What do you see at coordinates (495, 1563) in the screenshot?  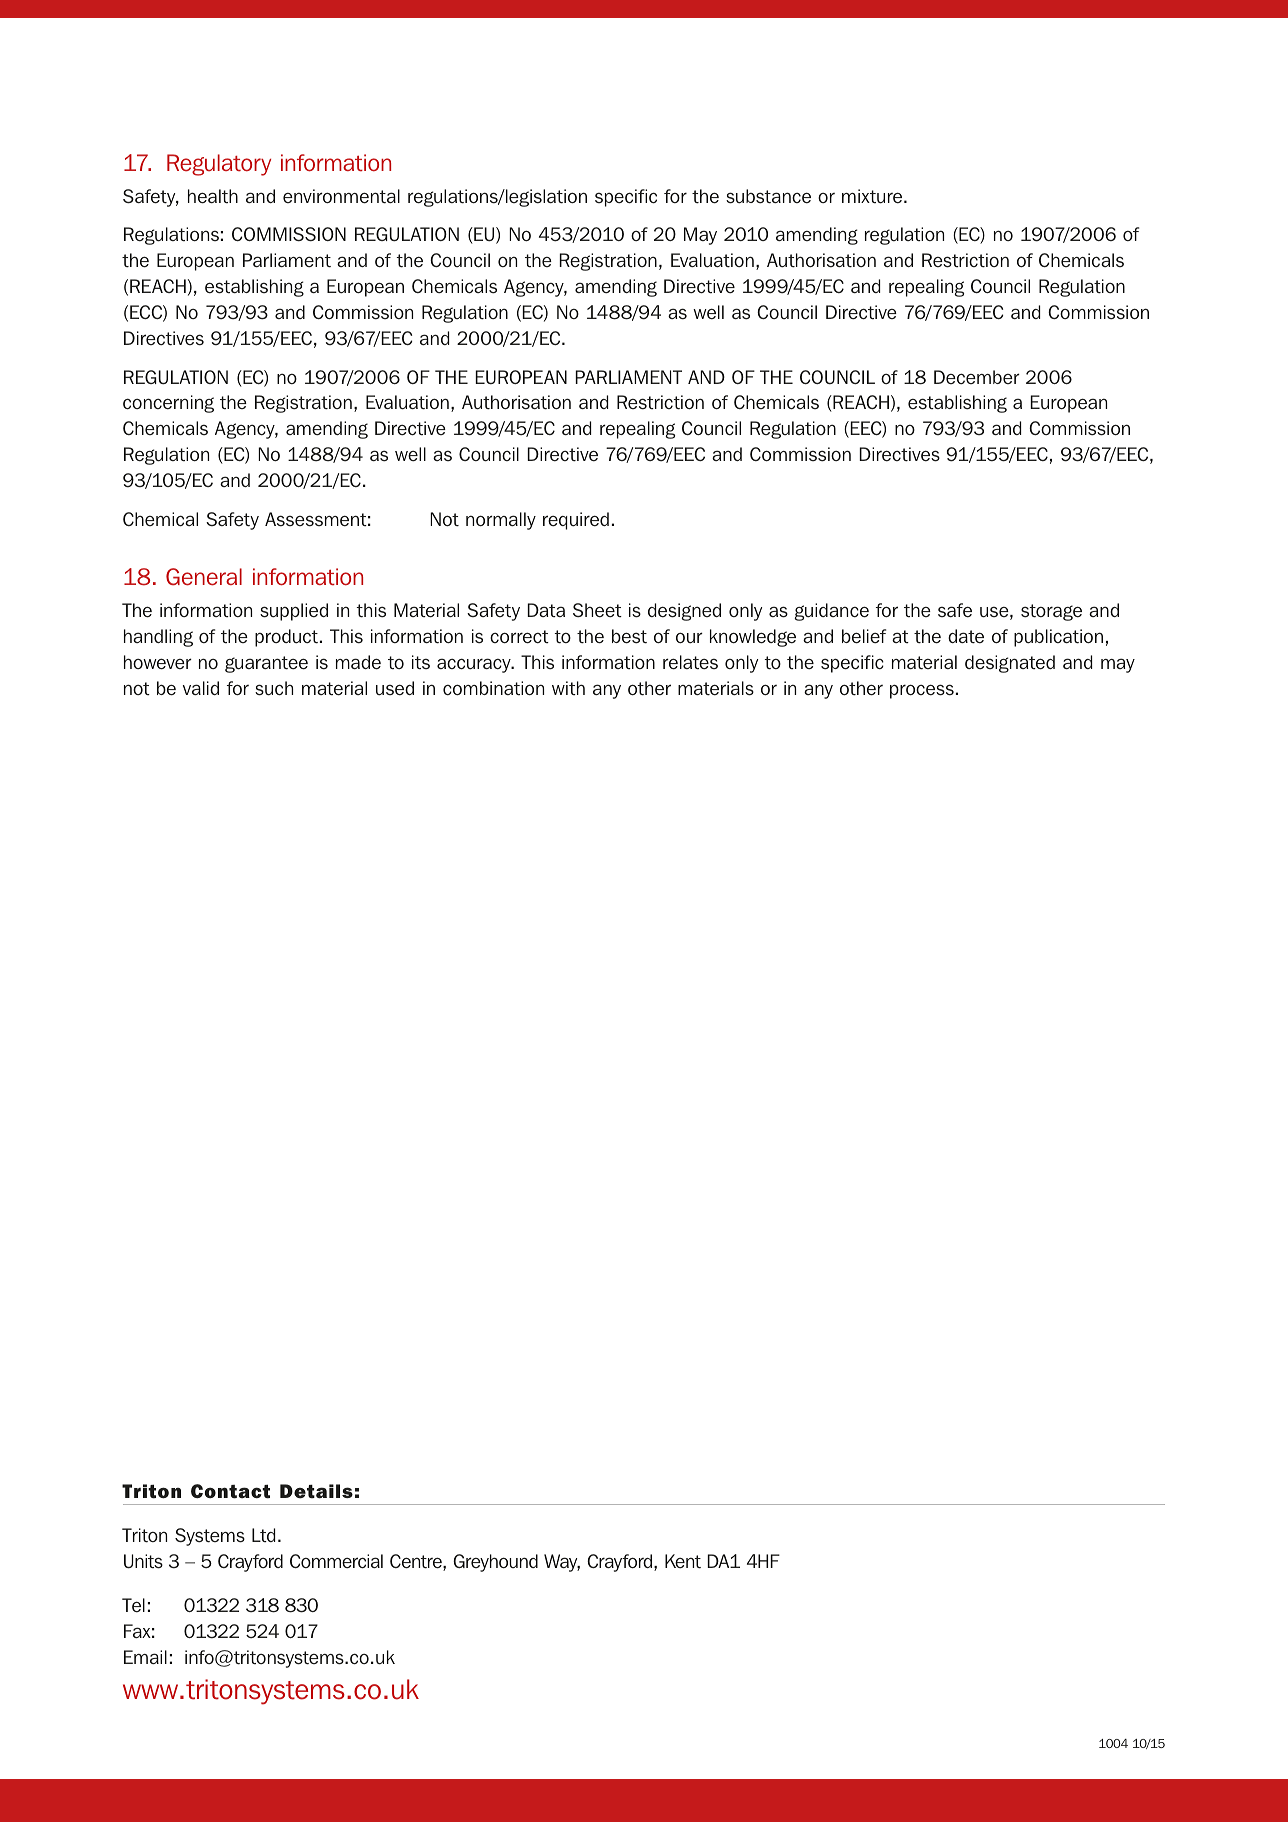 I see `Greyhound` at bounding box center [495, 1563].
